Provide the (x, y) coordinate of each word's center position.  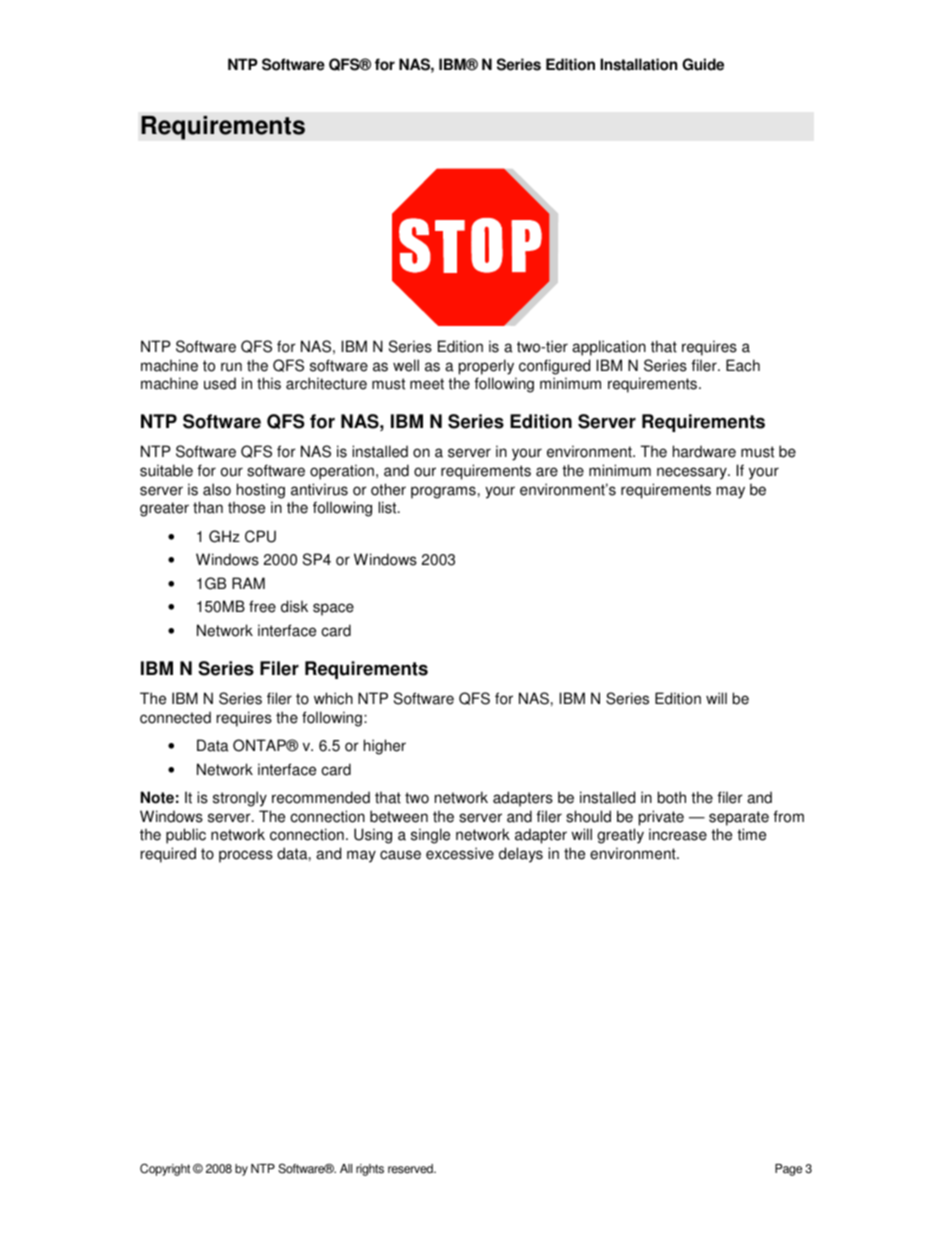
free (262, 606)
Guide (703, 64)
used (220, 383)
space (333, 609)
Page (788, 1170)
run (231, 367)
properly (486, 367)
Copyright (165, 1169)
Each (743, 365)
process (246, 856)
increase (678, 834)
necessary (693, 473)
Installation (638, 64)
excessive (460, 853)
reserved (411, 1169)
